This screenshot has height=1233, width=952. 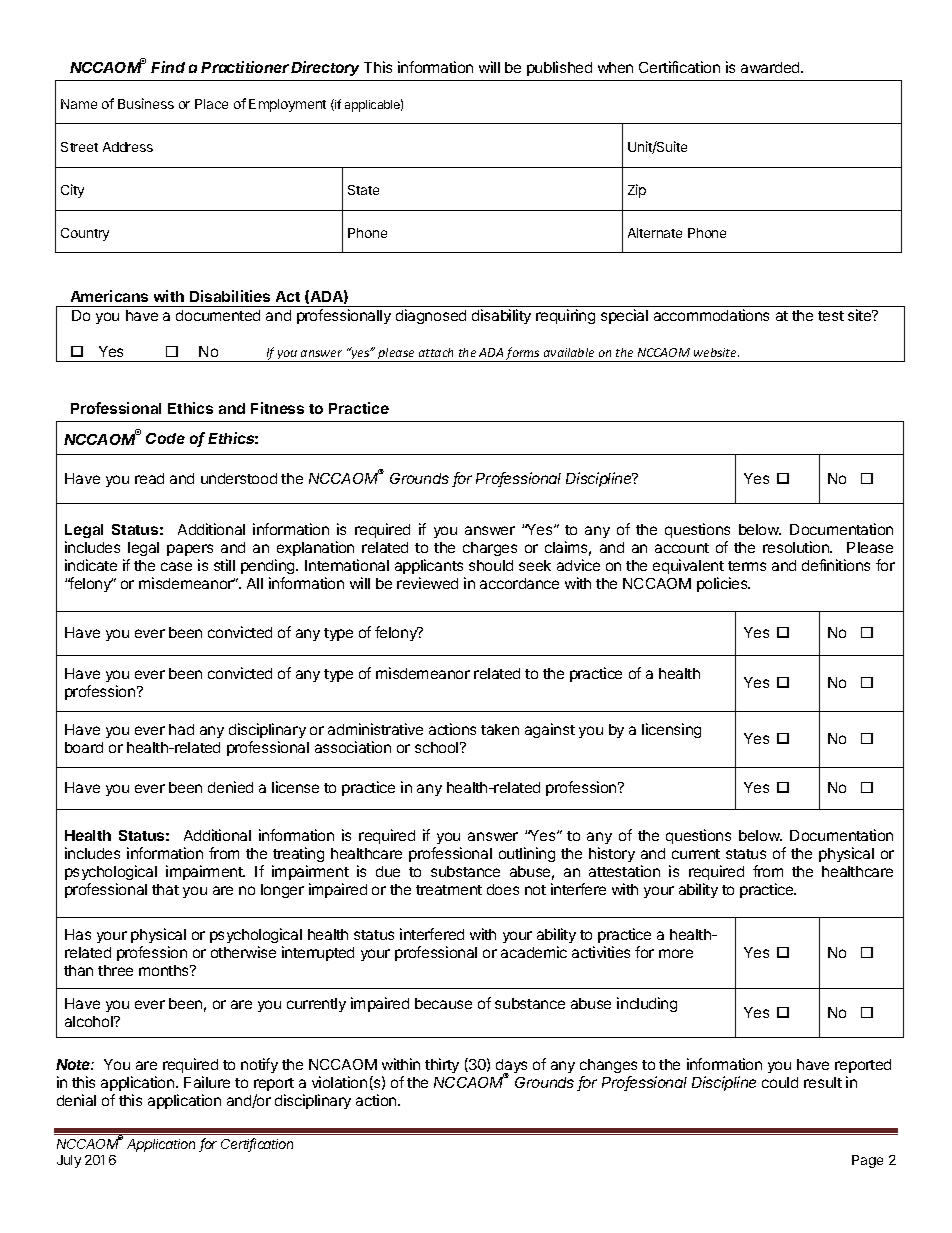 I want to click on attach, so click(x=436, y=352).
